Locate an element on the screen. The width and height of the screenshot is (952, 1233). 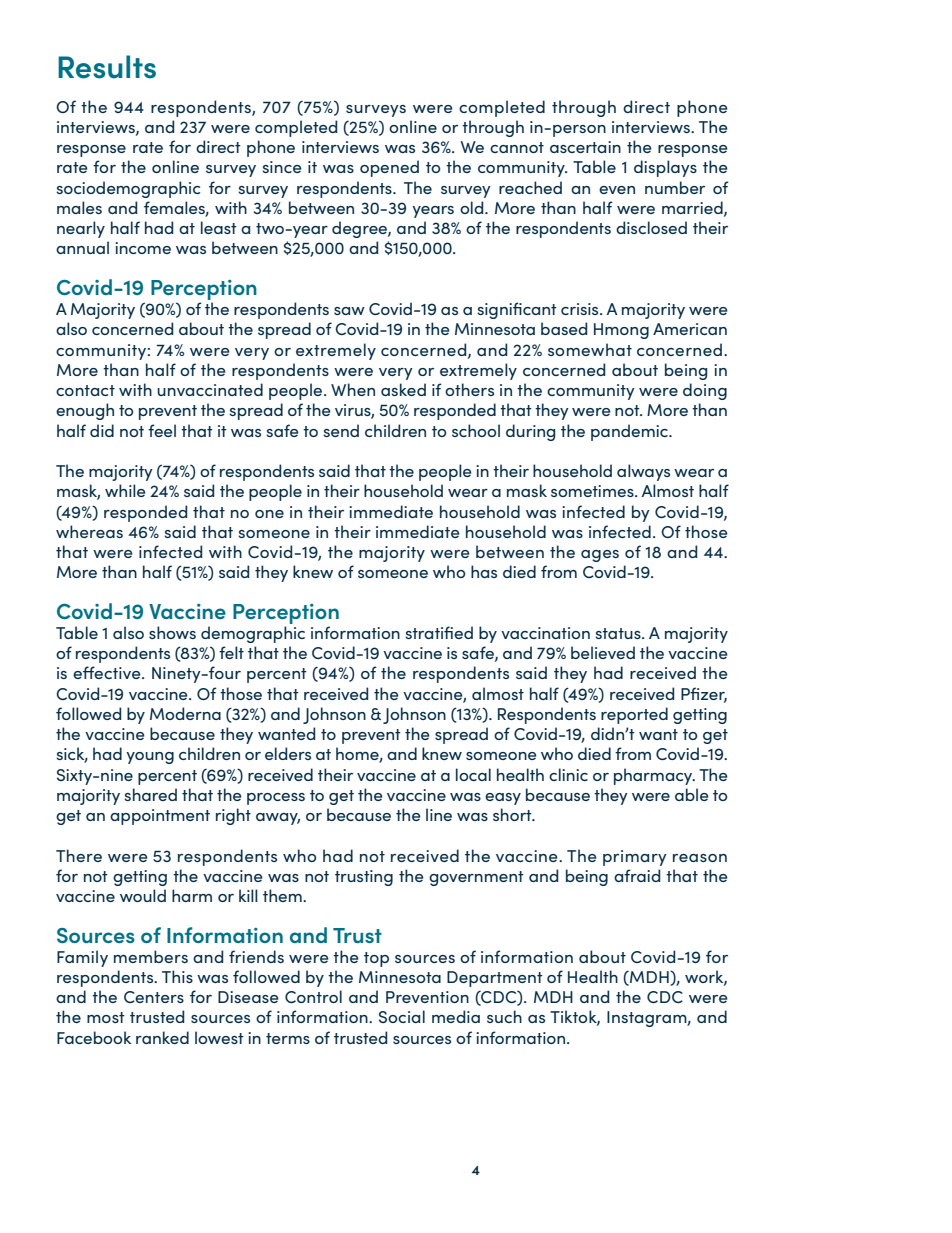
local is located at coordinates (473, 774).
